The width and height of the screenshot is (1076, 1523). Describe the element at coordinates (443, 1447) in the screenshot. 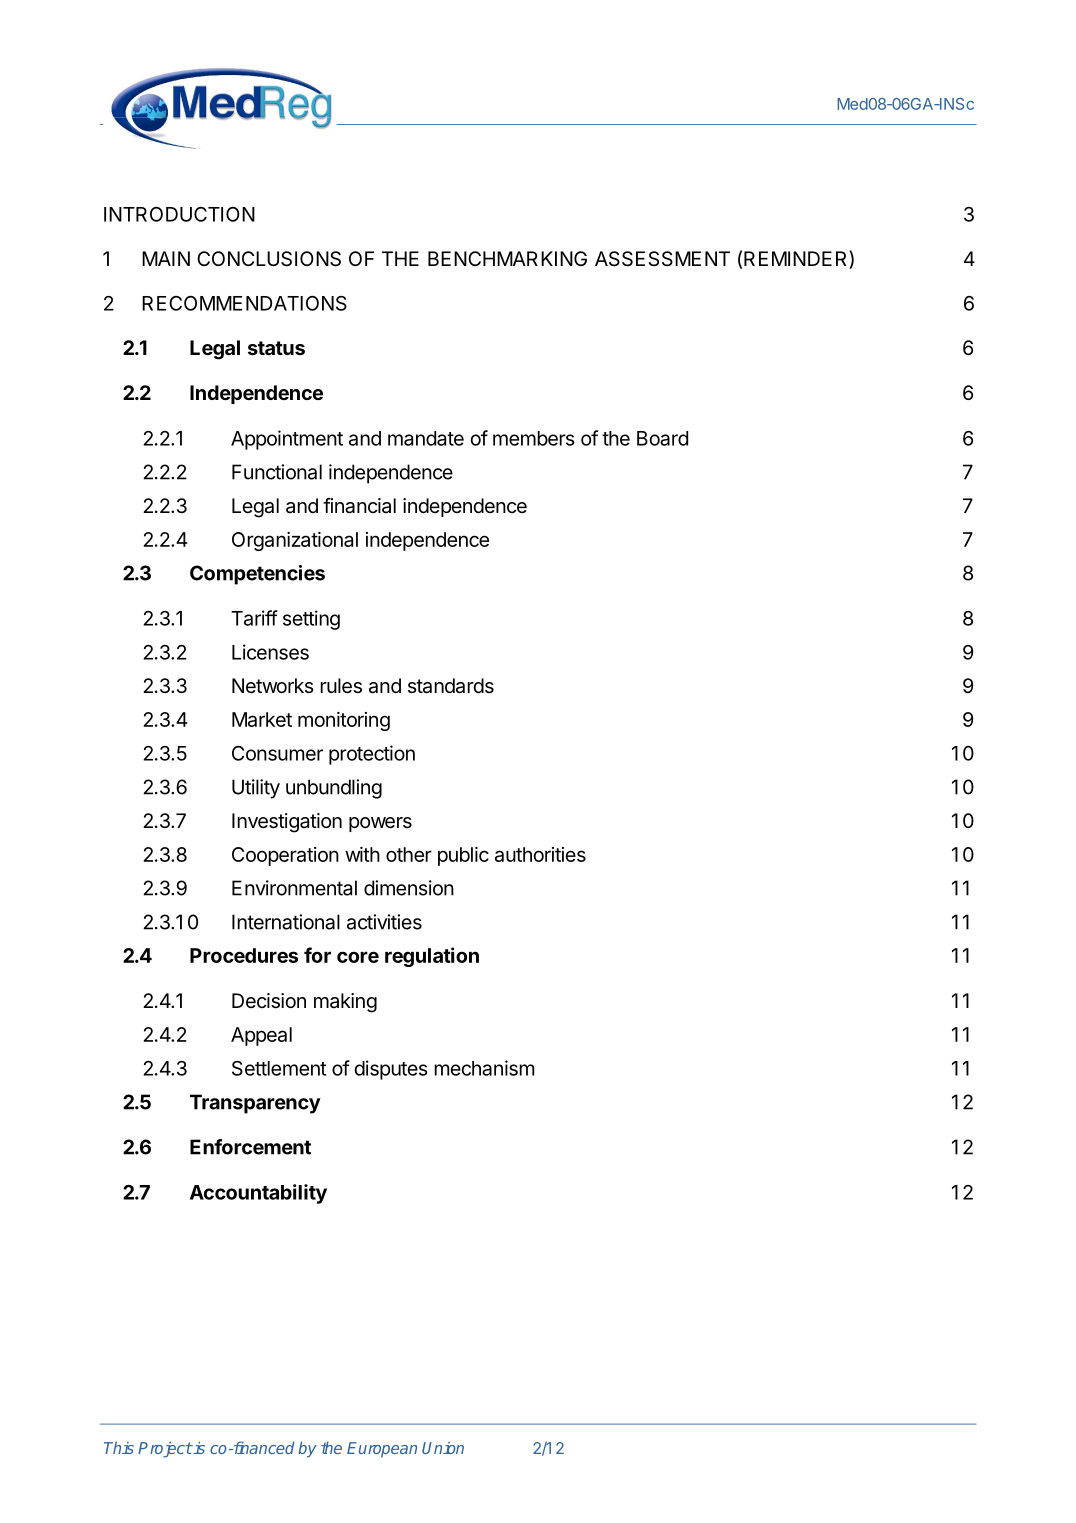

I see `Union` at that location.
